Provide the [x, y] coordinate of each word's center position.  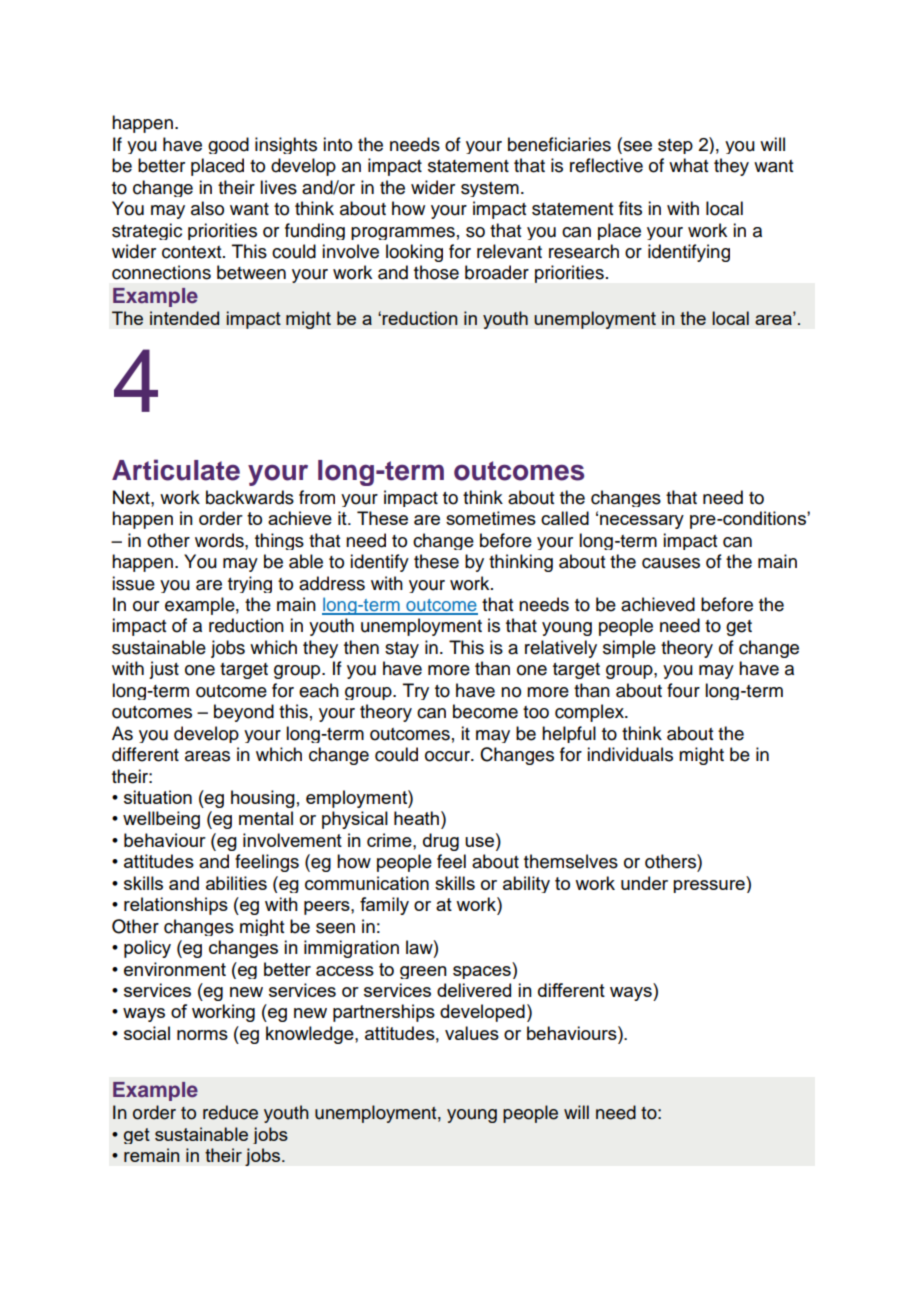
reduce [230, 1112]
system [490, 189]
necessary [642, 522]
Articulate [176, 470]
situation [158, 797]
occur [448, 756]
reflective [606, 165]
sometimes [491, 518]
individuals [630, 754]
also [207, 208]
